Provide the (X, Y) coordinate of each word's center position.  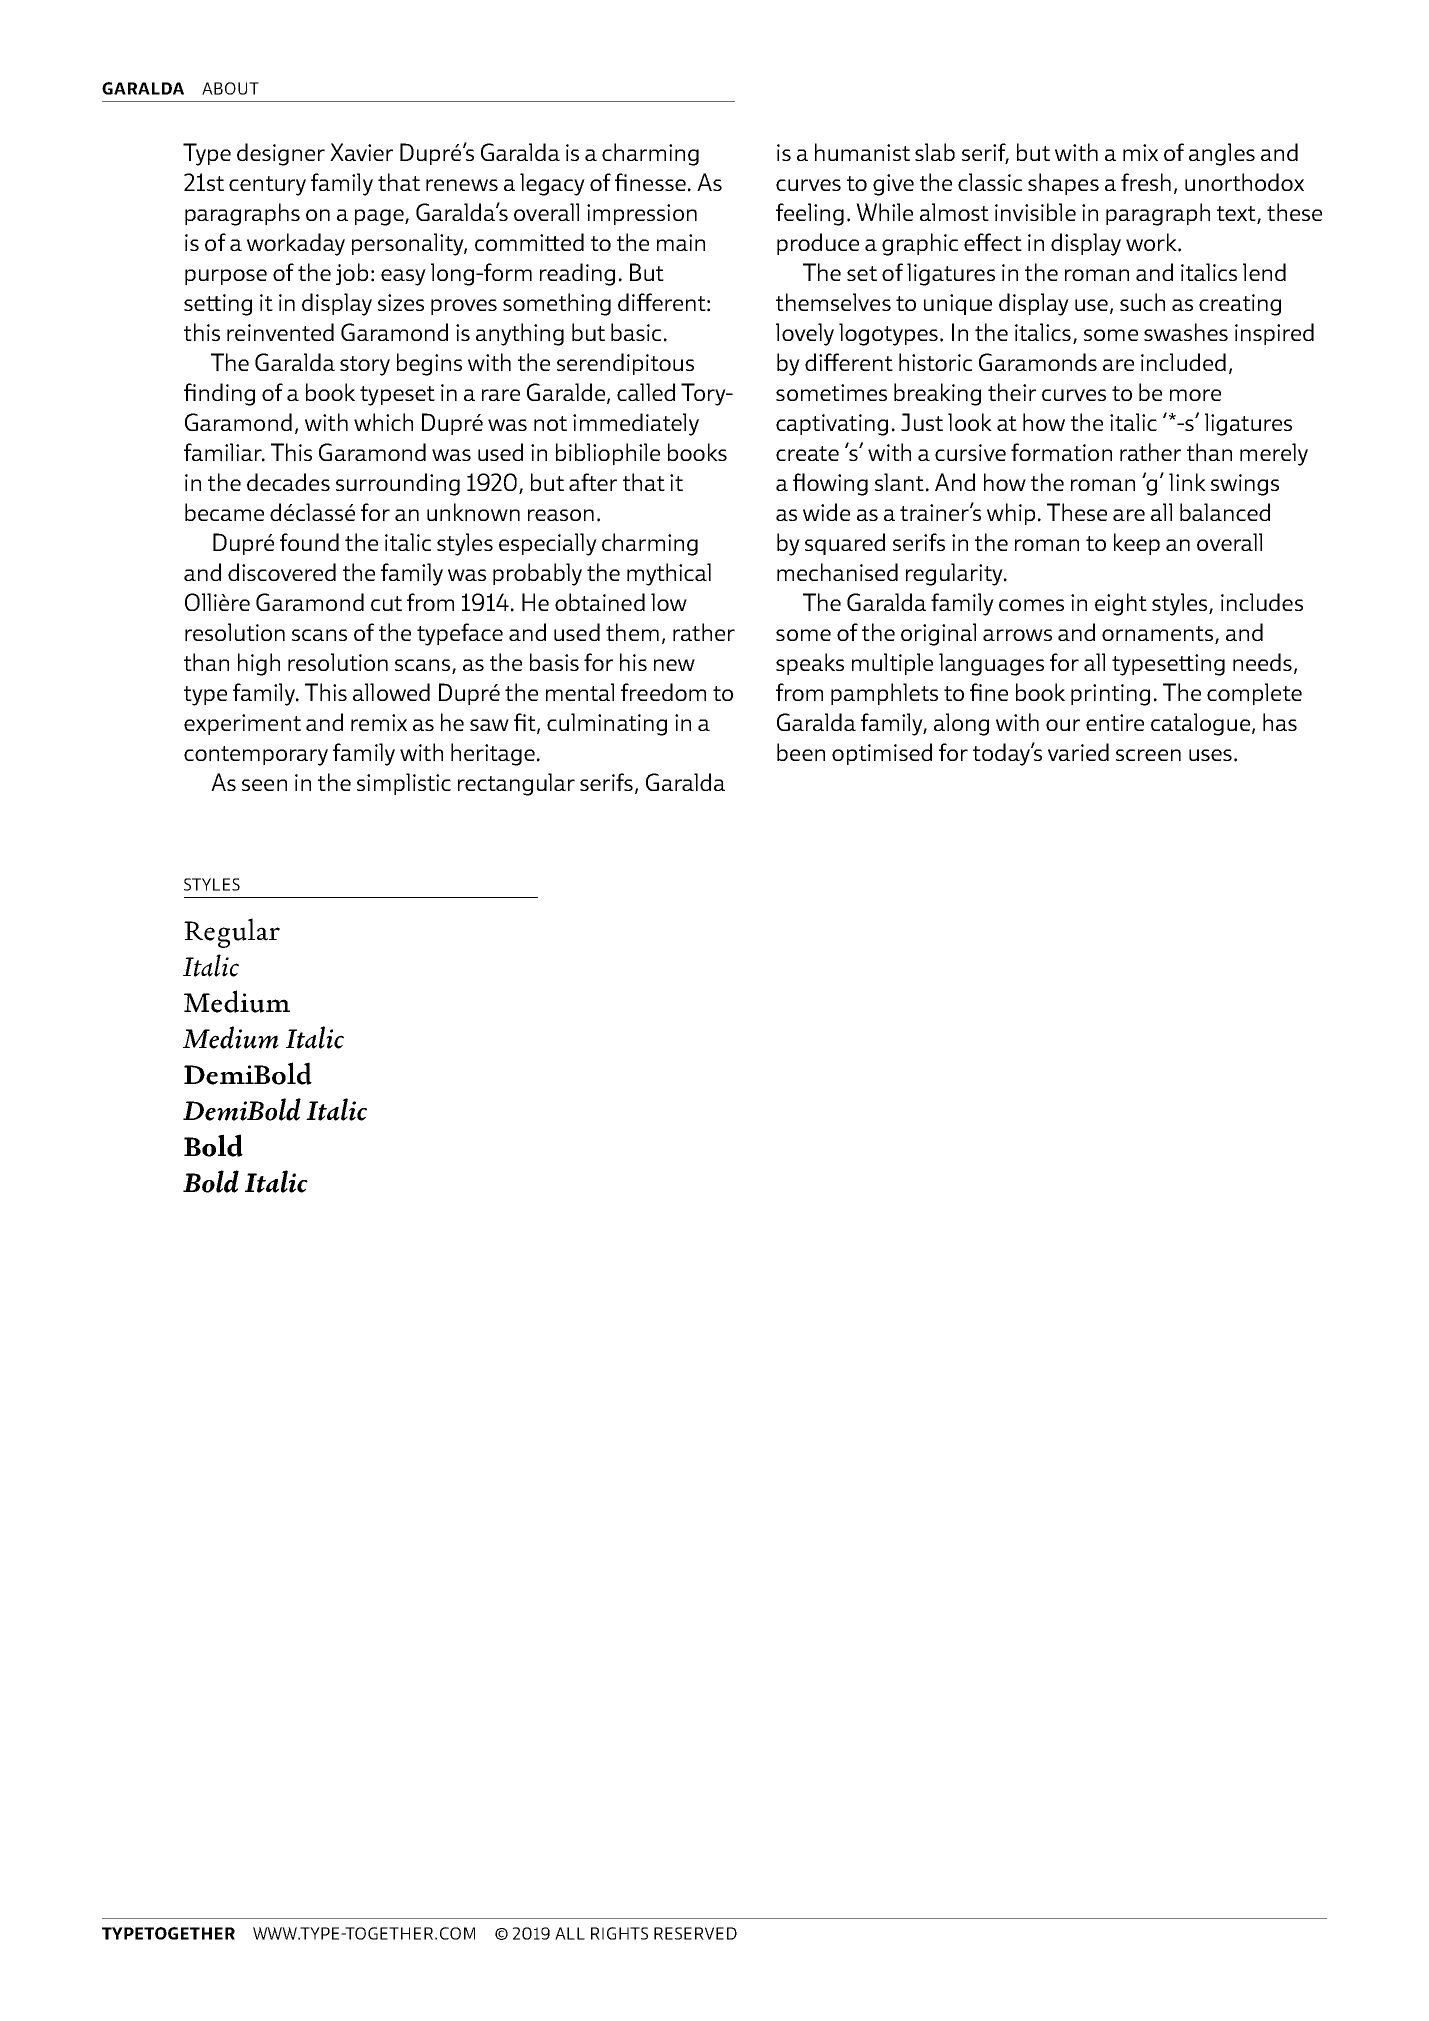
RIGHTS (619, 1933)
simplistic (404, 784)
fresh (1146, 182)
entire (1115, 722)
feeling (810, 214)
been (801, 752)
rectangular (516, 784)
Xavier (361, 152)
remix (379, 722)
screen (1148, 755)
